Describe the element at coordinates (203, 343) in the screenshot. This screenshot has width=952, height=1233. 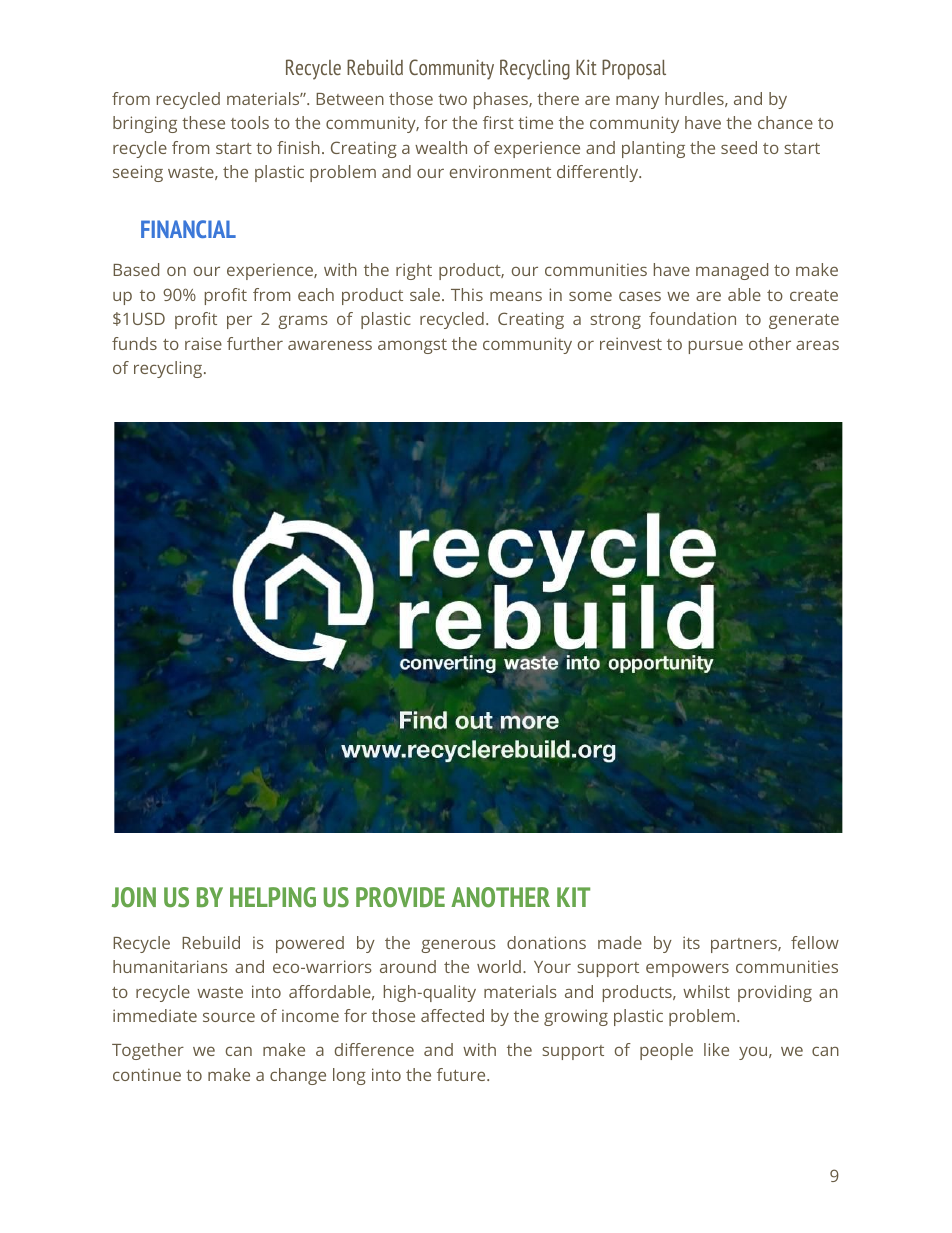
I see `raise` at that location.
